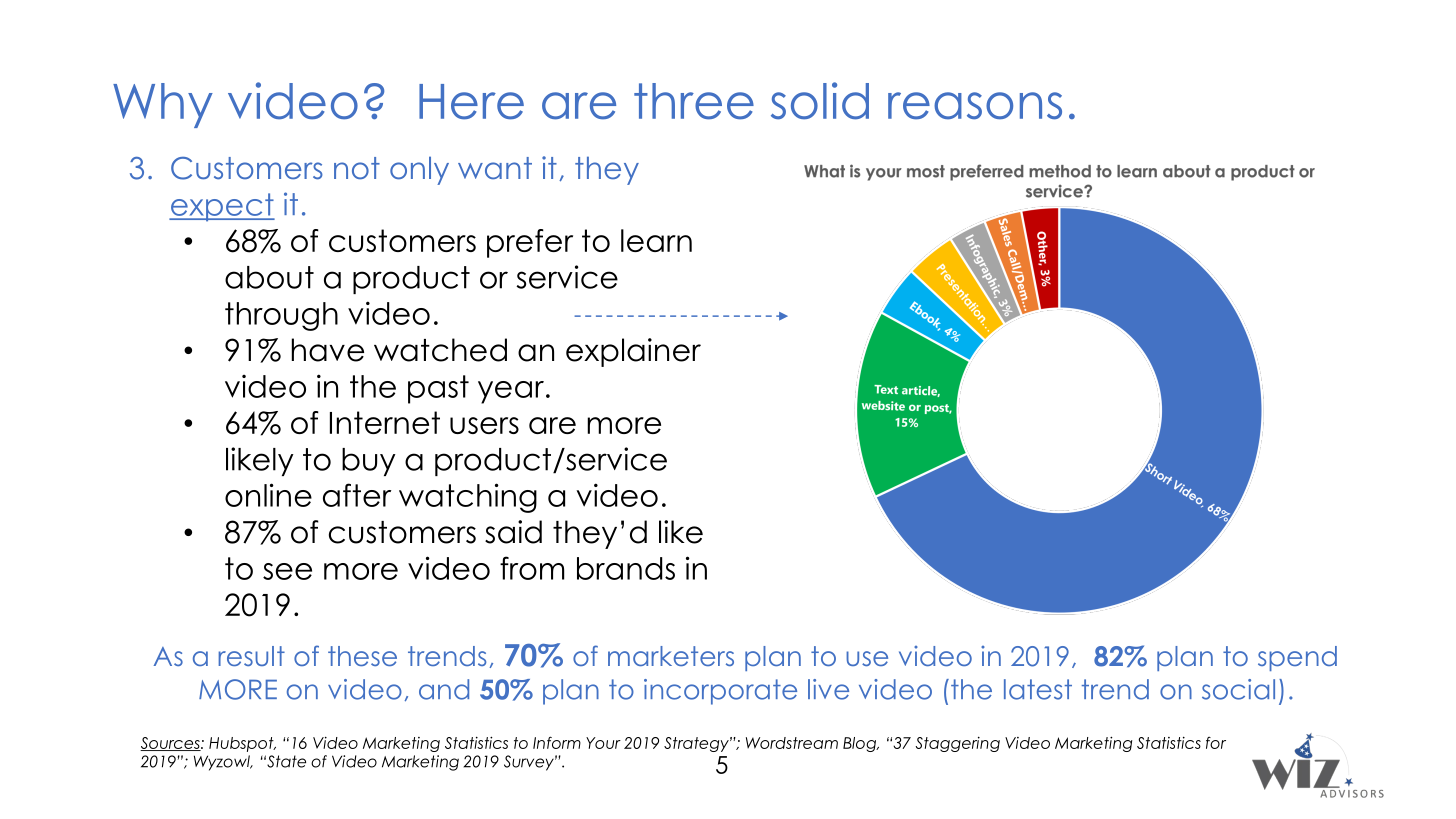  Describe the element at coordinates (633, 352) in the document. I see `explainer` at that location.
